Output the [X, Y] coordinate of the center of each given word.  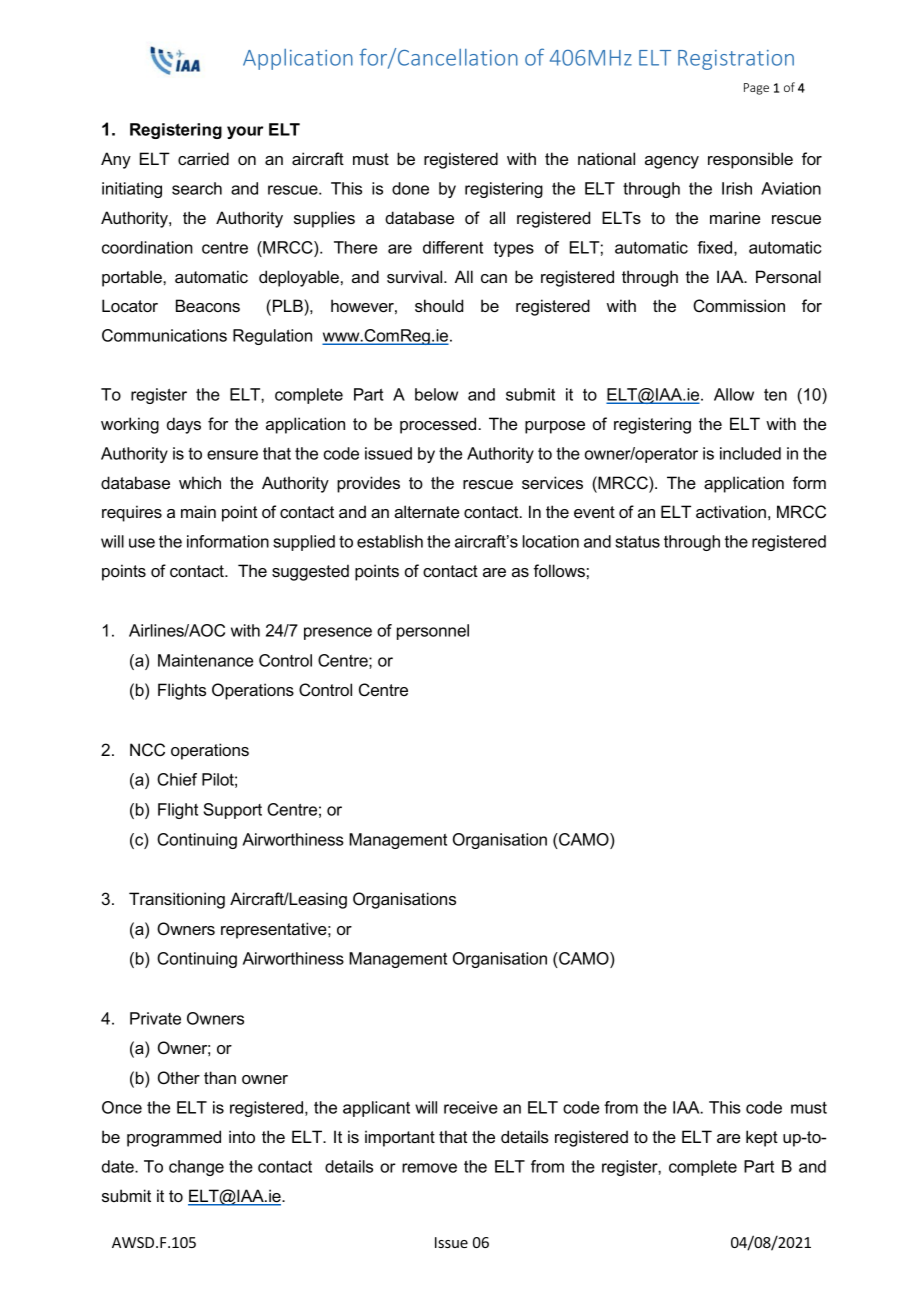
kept [762, 1138]
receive [471, 1107]
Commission [739, 306]
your [245, 132]
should [439, 305]
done [410, 188]
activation [731, 511]
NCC [147, 750]
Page [756, 89]
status [637, 542]
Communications [164, 335]
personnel [433, 632]
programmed [174, 1138]
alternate [426, 511]
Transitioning [177, 900]
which [200, 482]
